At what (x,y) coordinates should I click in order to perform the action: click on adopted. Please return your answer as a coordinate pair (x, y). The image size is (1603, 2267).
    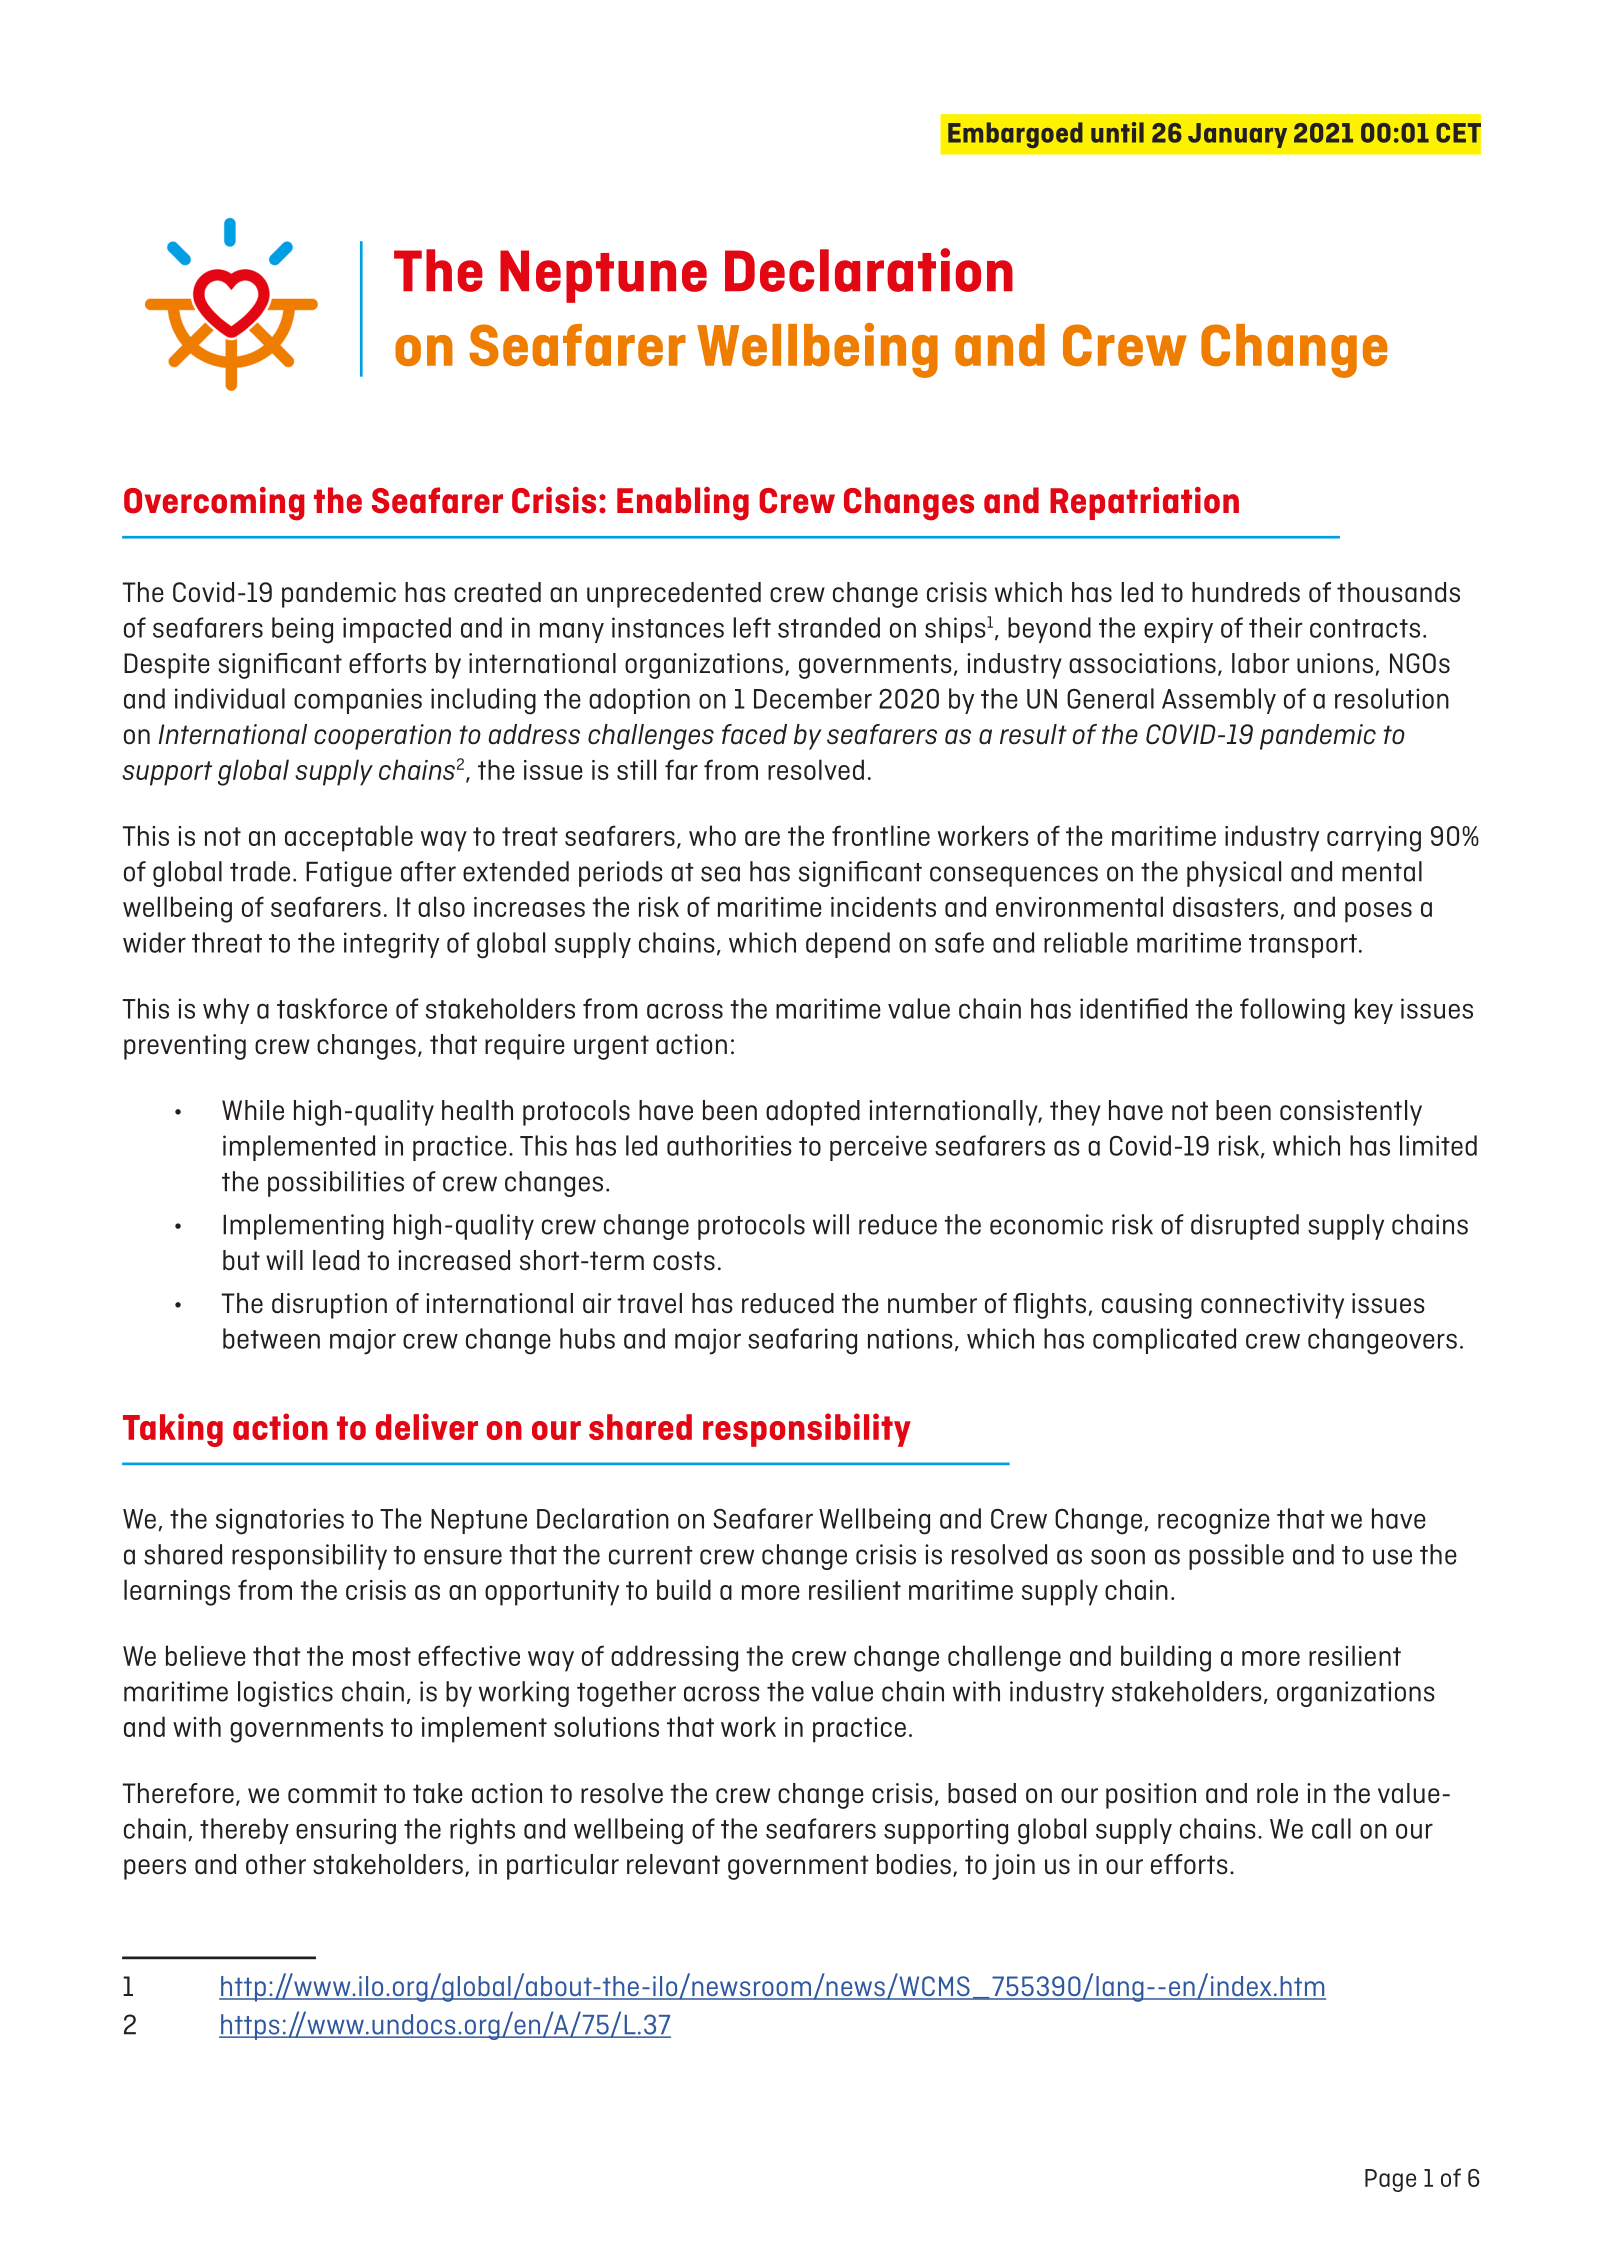
    Looking at the image, I should click on (813, 1113).
